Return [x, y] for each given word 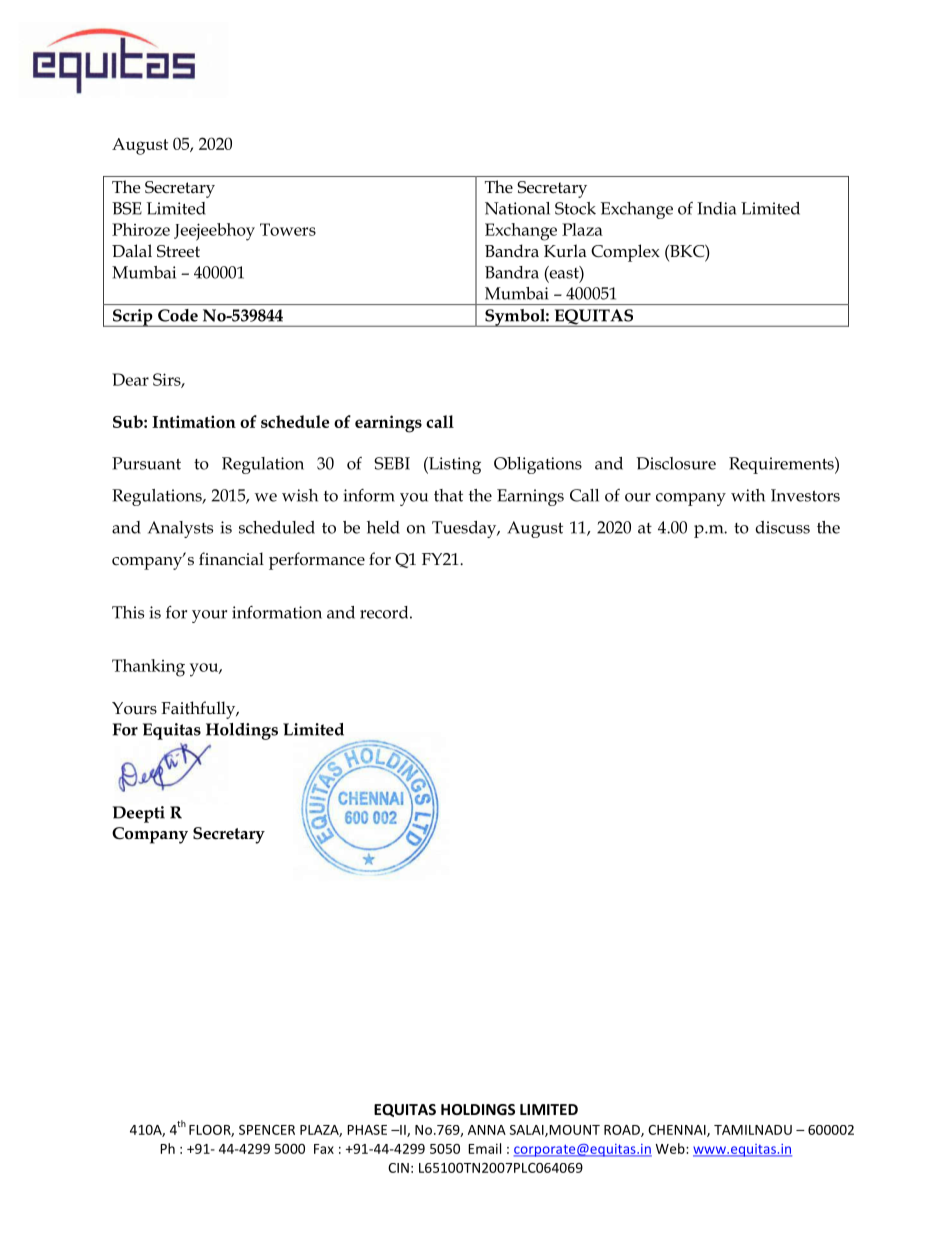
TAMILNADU [753, 1130]
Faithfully [199, 710]
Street [178, 251]
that [448, 495]
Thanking [148, 668]
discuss [782, 527]
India [716, 208]
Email [484, 1148]
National [517, 208]
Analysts [180, 529]
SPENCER [267, 1130]
